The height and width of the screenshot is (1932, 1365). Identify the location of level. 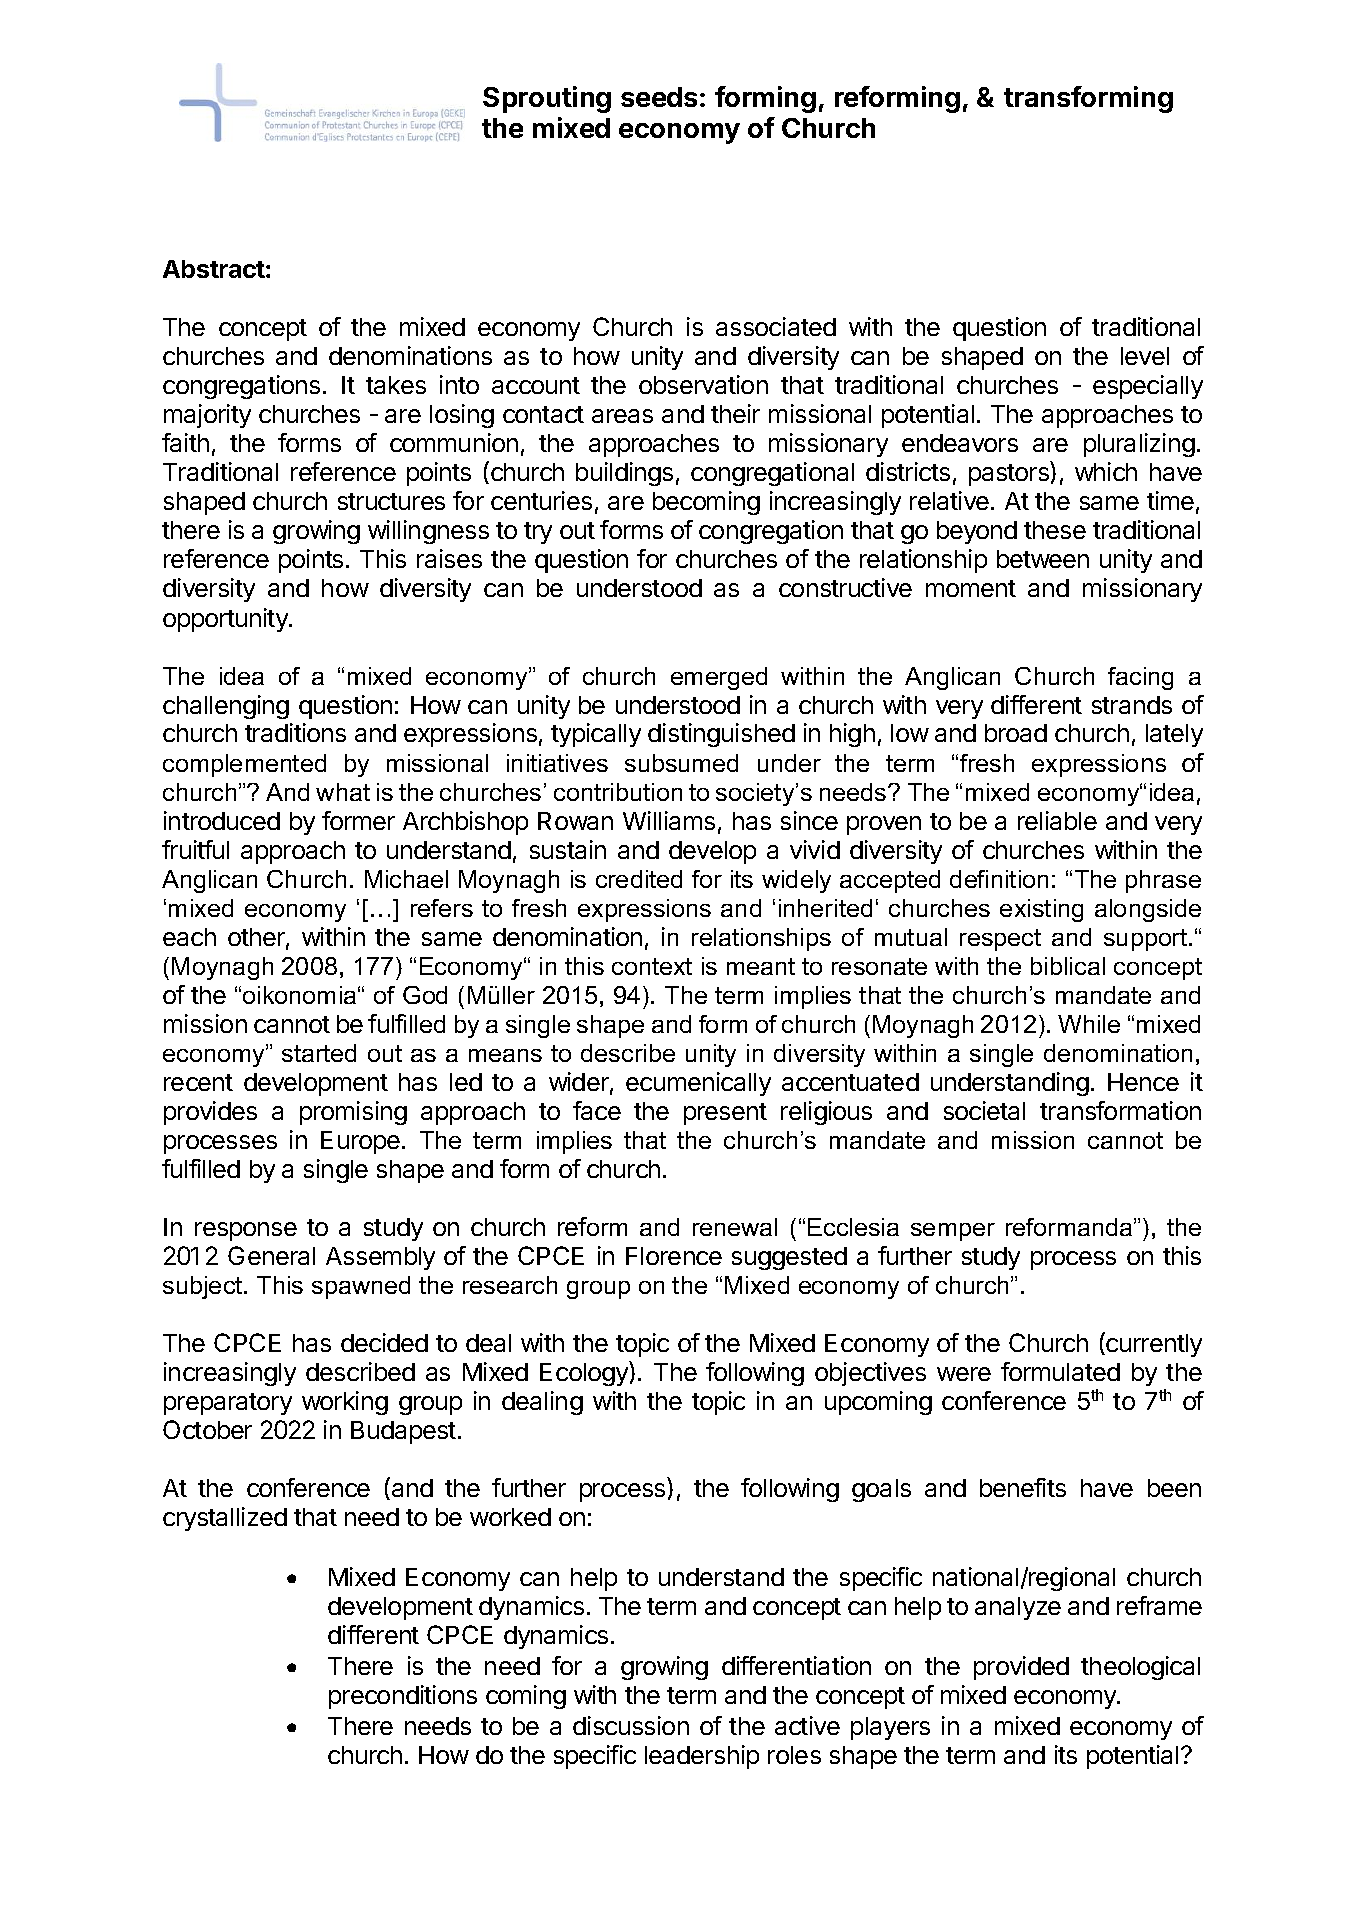
(1145, 356).
